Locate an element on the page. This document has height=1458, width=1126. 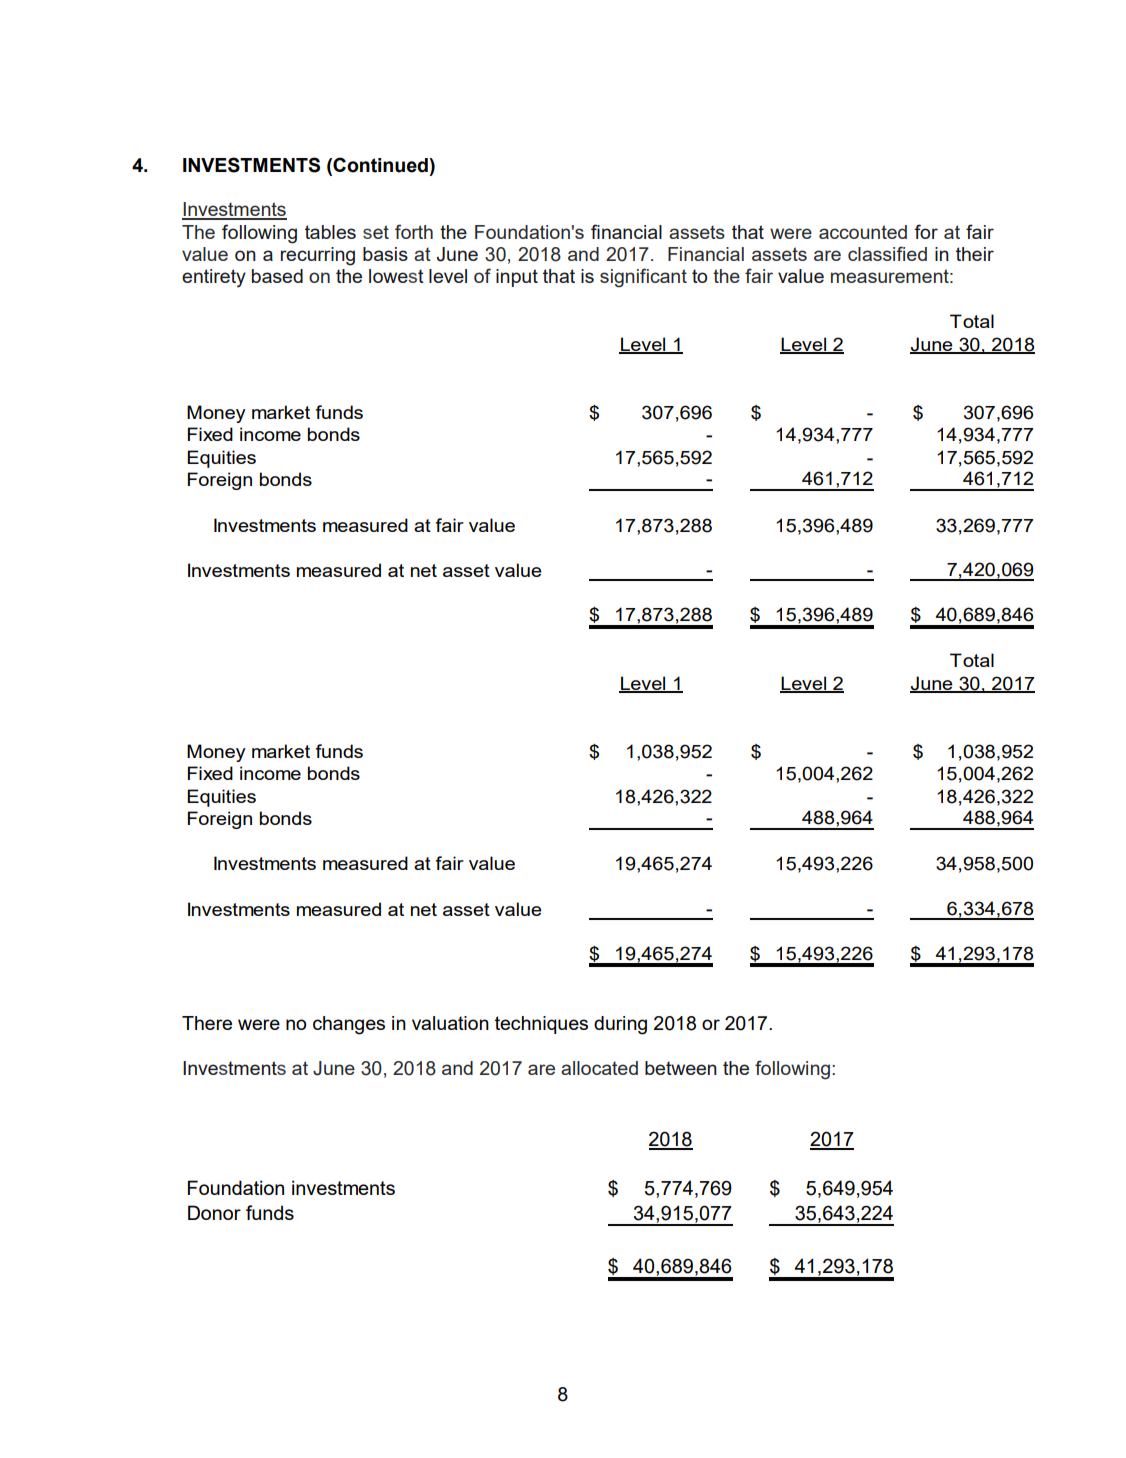
their is located at coordinates (975, 254).
